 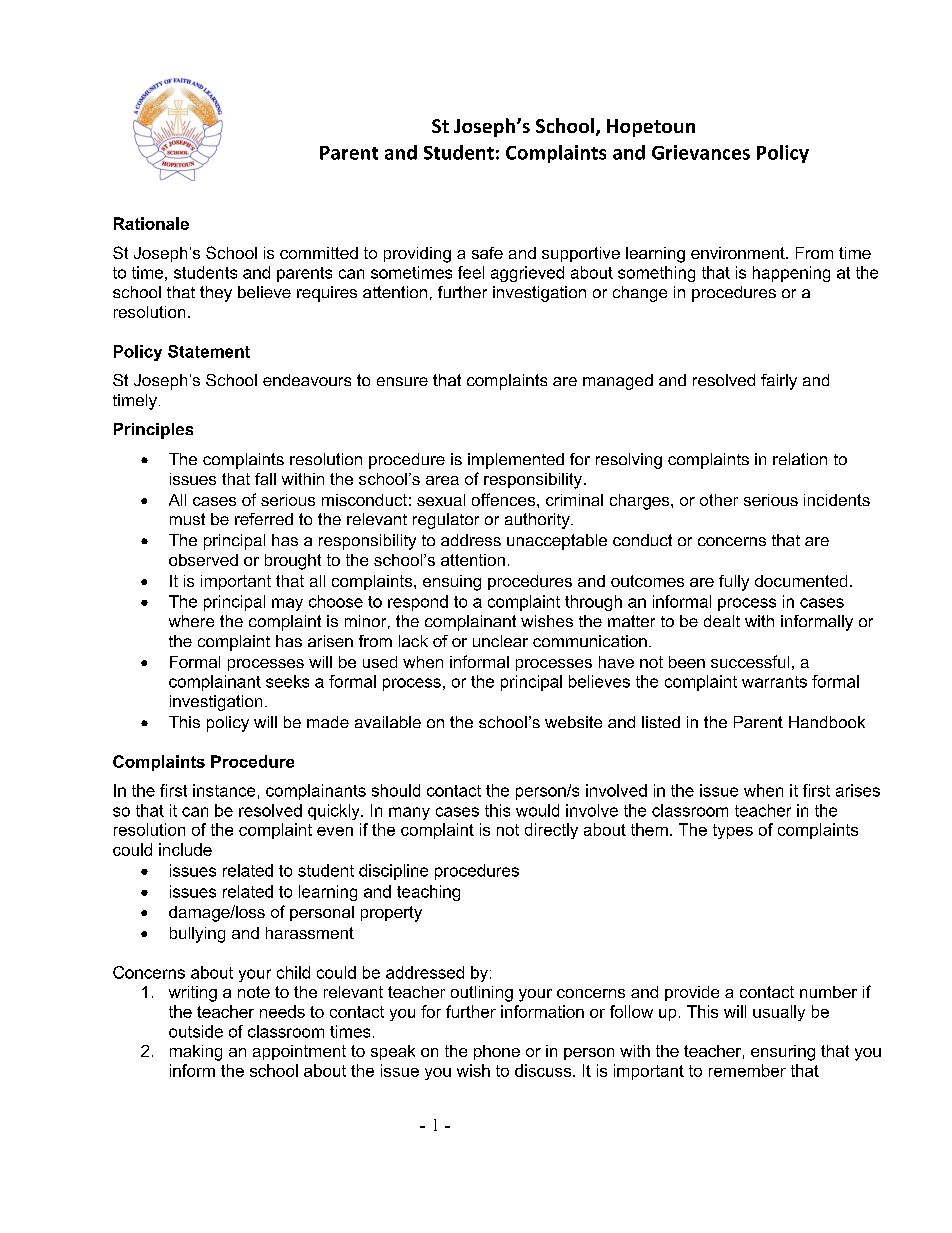 What do you see at coordinates (151, 223) in the page?
I see `Rationale` at bounding box center [151, 223].
